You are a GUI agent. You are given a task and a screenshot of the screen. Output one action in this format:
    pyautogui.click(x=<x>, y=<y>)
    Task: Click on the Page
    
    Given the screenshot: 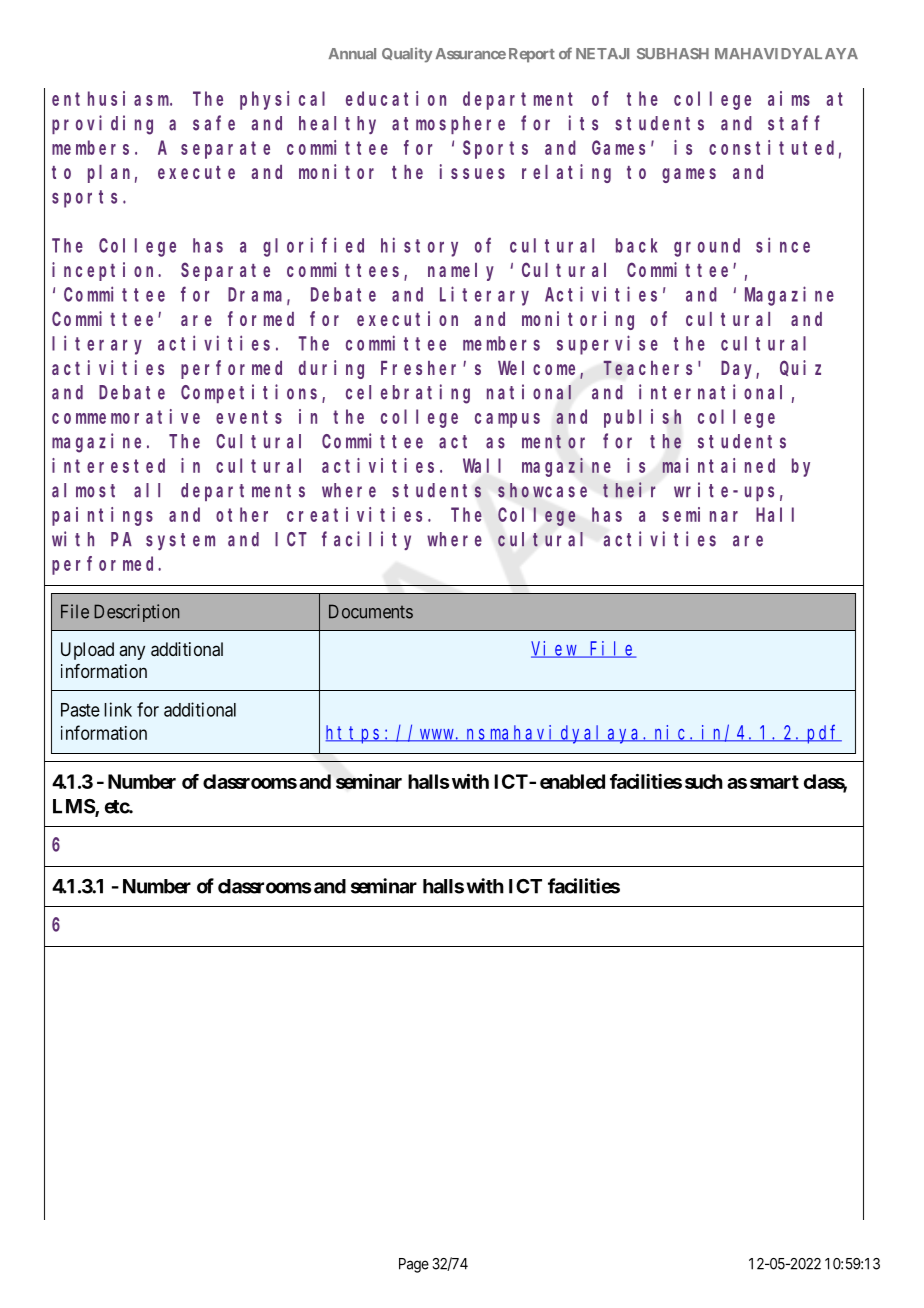 What is the action you would take?
    pyautogui.click(x=414, y=1265)
